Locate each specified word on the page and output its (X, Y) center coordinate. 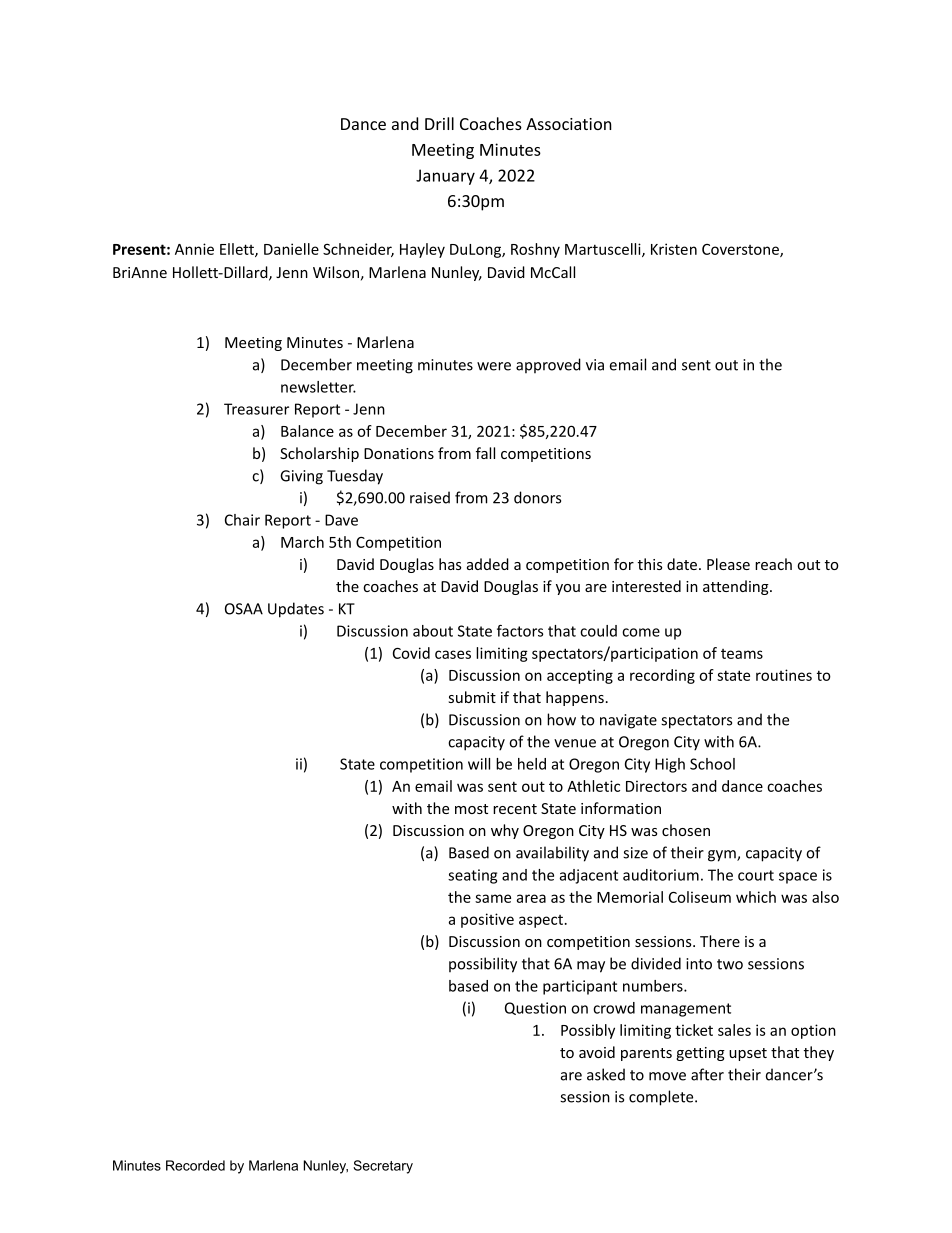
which (756, 897)
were (494, 366)
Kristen (674, 249)
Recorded (195, 1165)
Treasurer (256, 409)
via (595, 365)
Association (569, 124)
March (302, 542)
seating (472, 876)
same (493, 898)
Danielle (291, 249)
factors (520, 631)
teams (742, 654)
